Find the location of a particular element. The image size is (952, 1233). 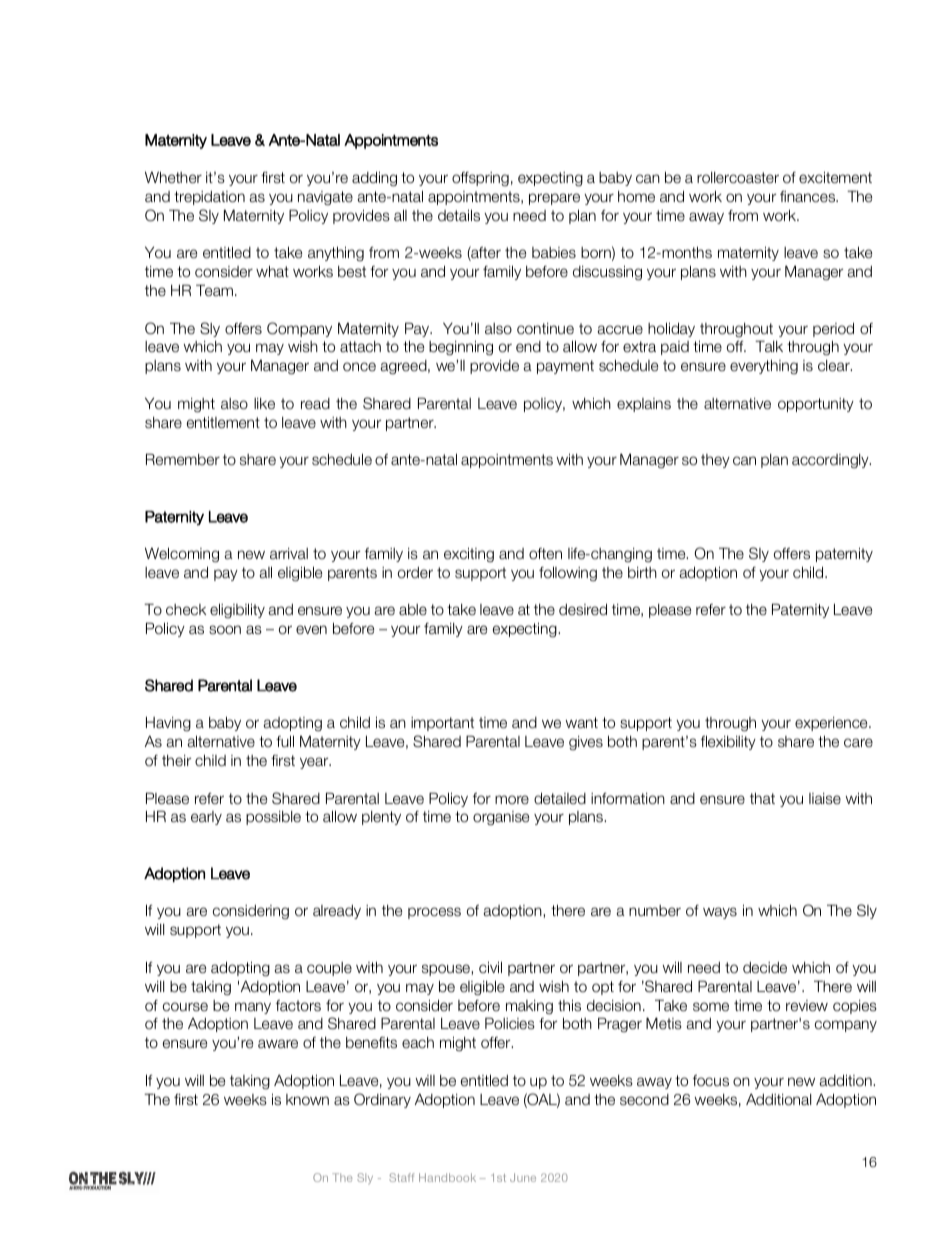

trepidation is located at coordinates (209, 198).
